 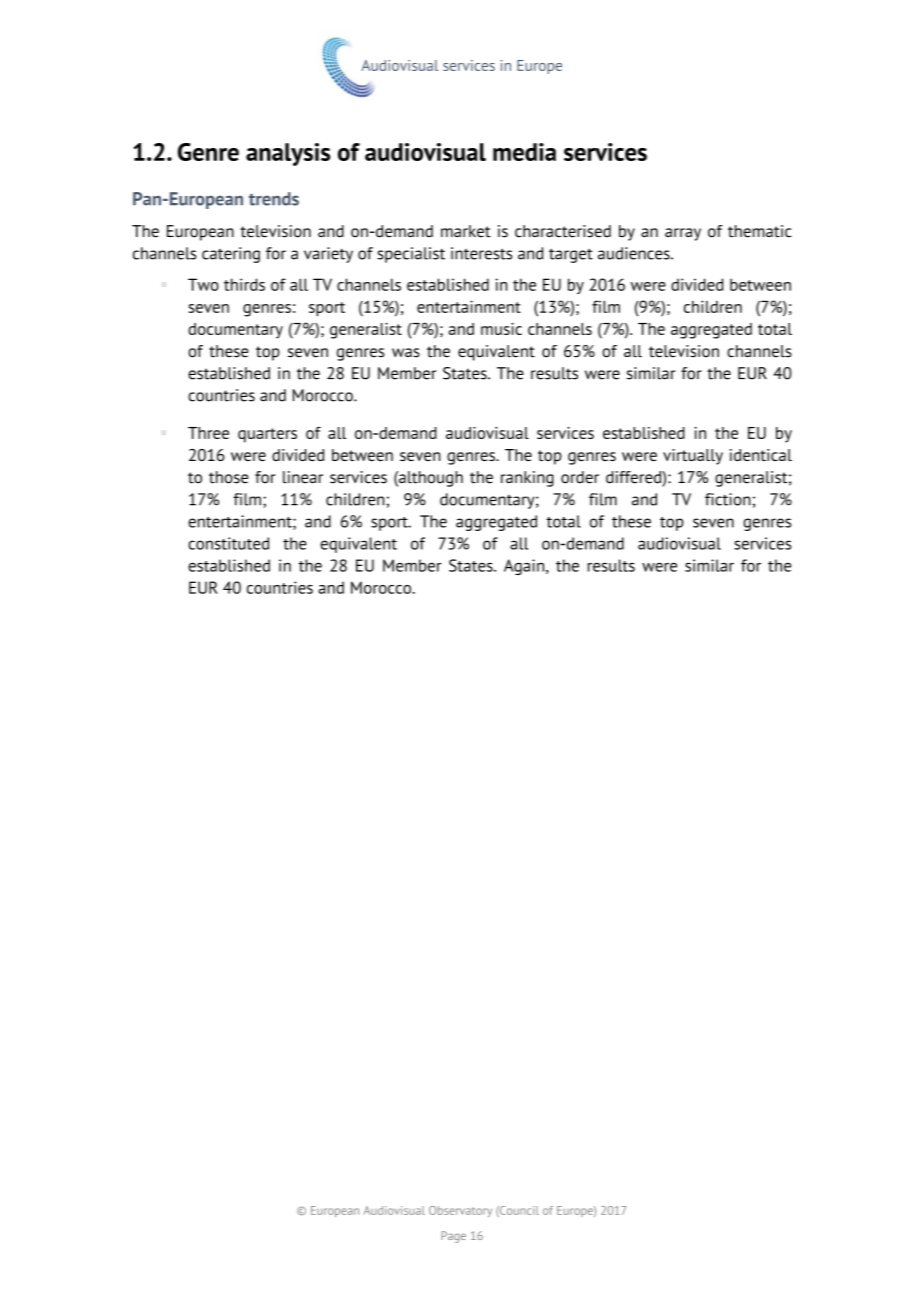 What do you see at coordinates (460, 1211) in the image?
I see `Observatory` at bounding box center [460, 1211].
